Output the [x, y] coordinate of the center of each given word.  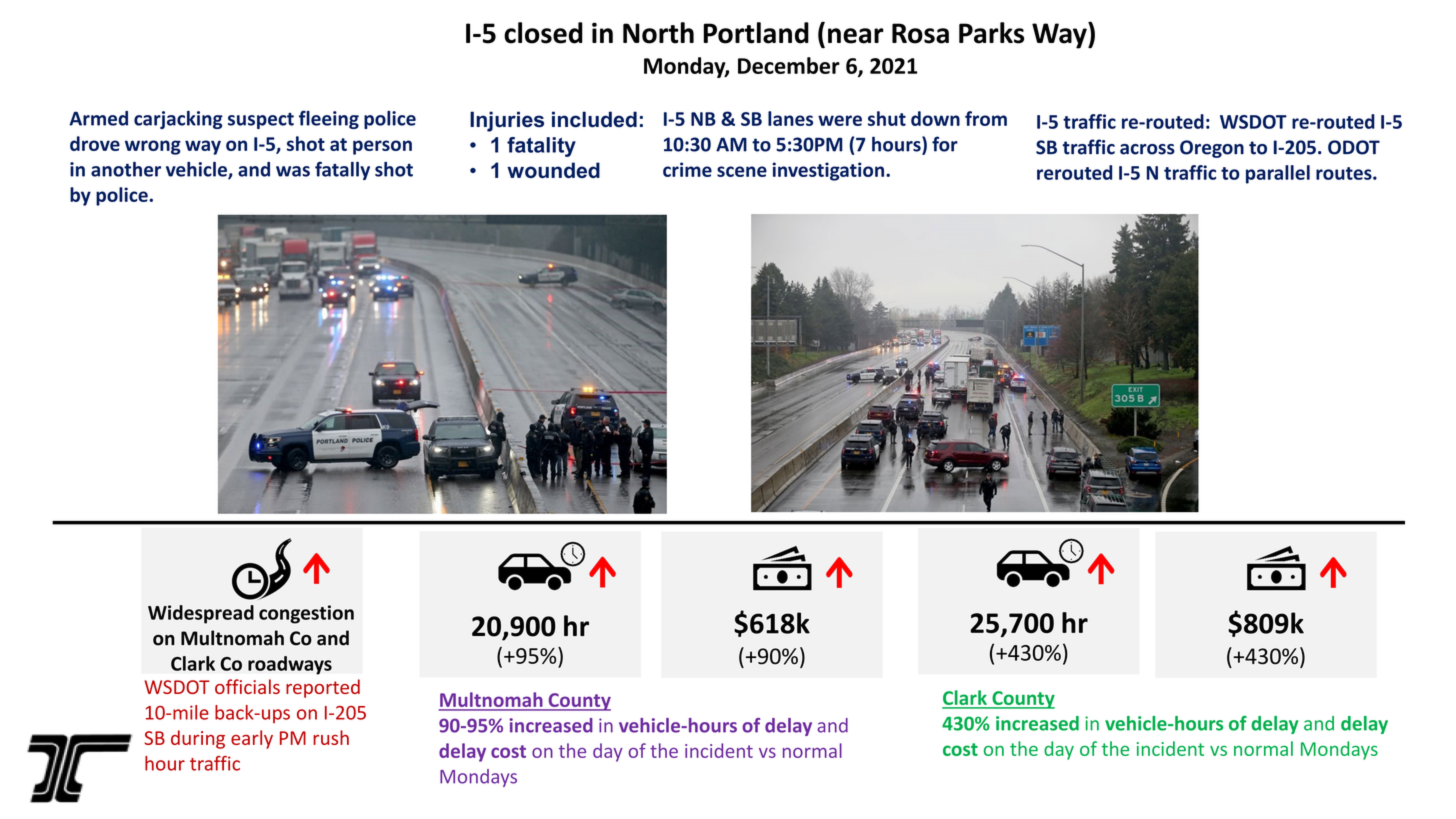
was [293, 171]
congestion [306, 614]
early [252, 739]
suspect [261, 121]
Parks [991, 33]
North [658, 33]
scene [742, 171]
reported [323, 688]
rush [331, 737]
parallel [1278, 174]
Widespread [201, 614]
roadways [290, 665]
